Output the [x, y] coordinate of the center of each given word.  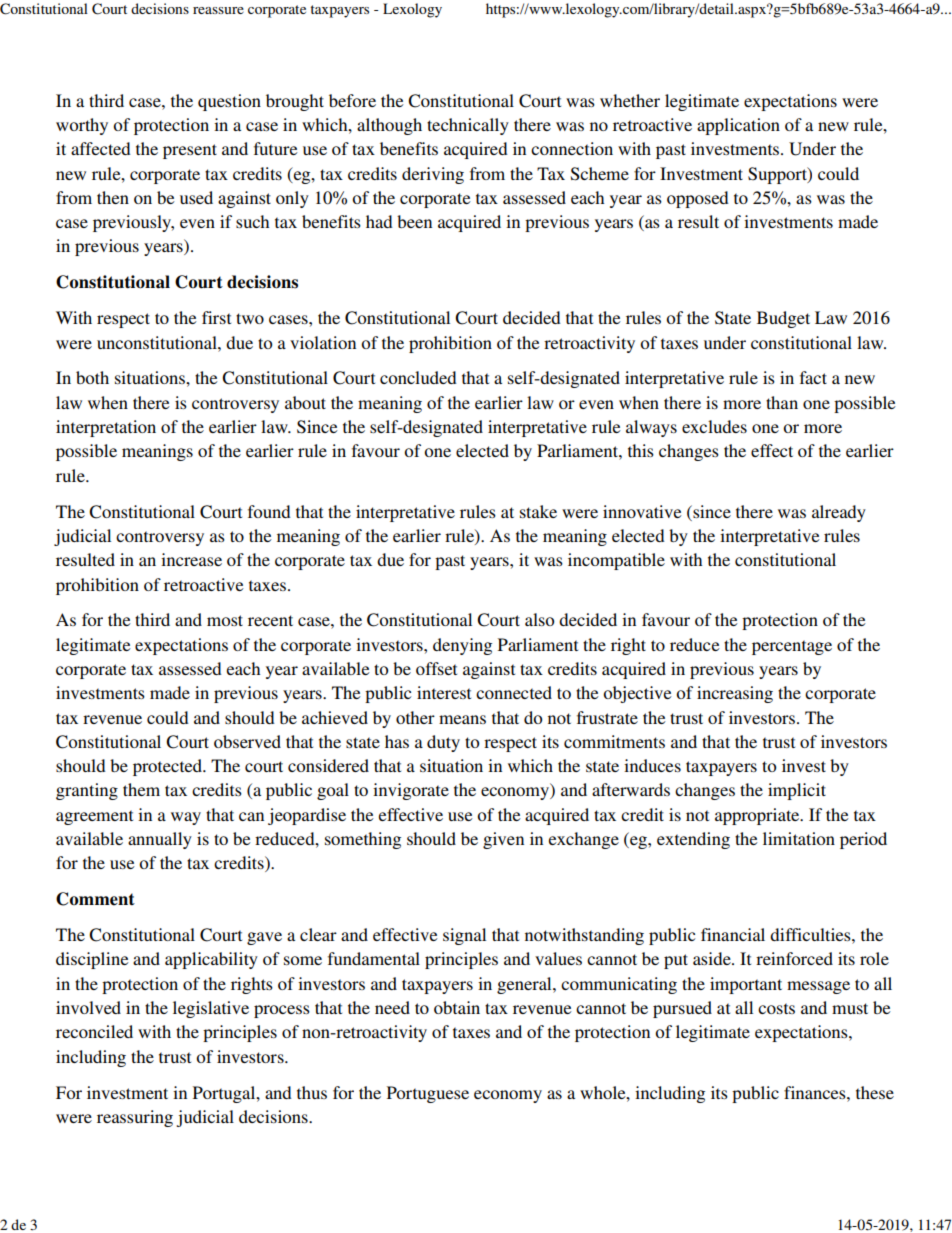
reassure [218, 10]
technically [468, 126]
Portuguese [428, 1094]
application [738, 126]
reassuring [135, 1118]
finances [816, 1092]
